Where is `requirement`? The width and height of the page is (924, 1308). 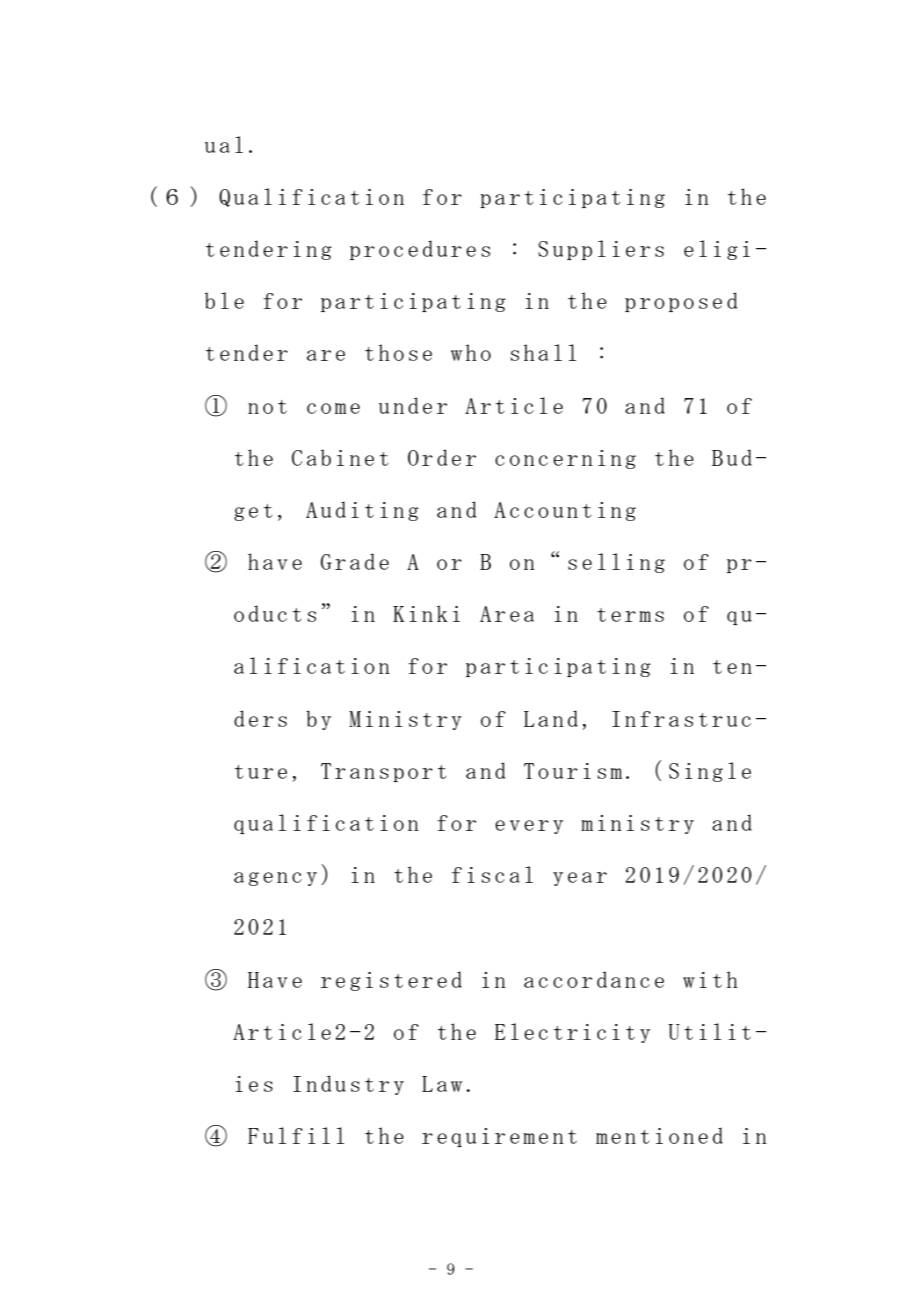
requirement is located at coordinates (499, 1137).
